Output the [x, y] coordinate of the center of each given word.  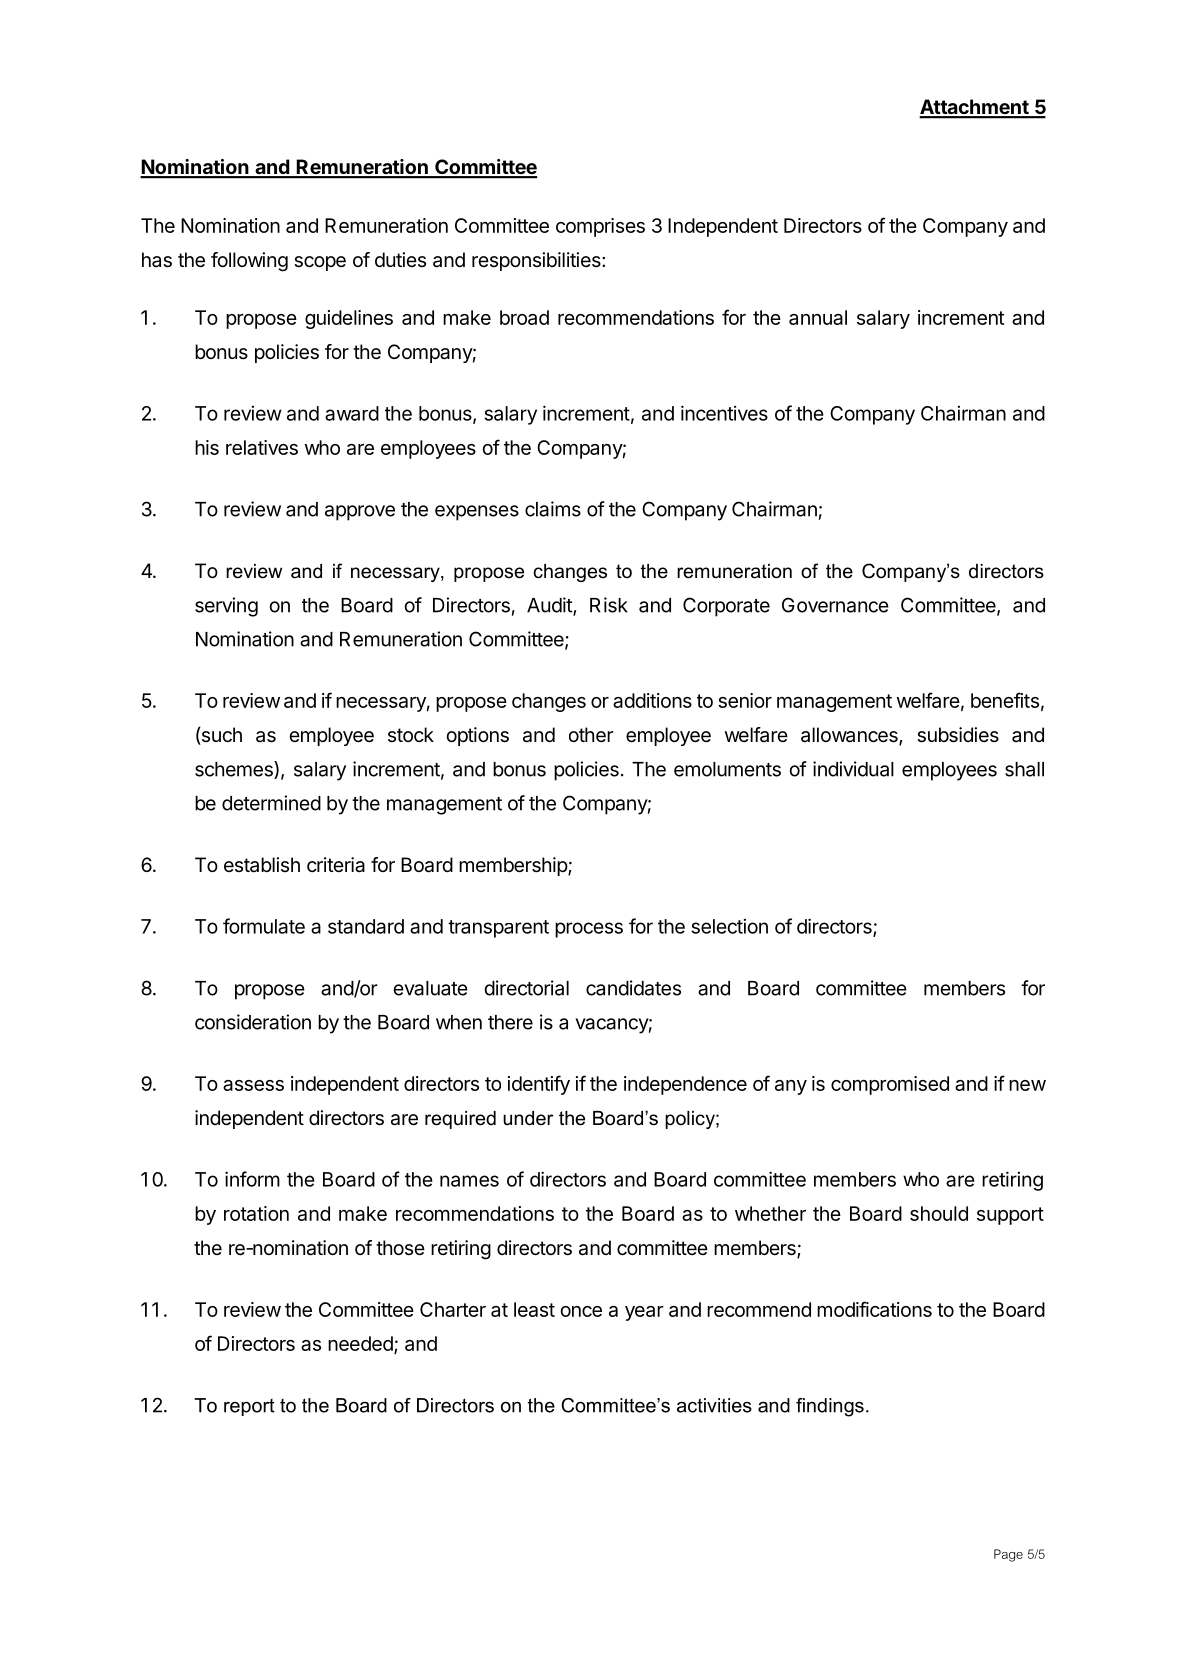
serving [226, 607]
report [249, 1407]
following [249, 262]
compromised [890, 1085]
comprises [600, 227]
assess [253, 1085]
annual [818, 317]
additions [652, 700]
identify [539, 1085]
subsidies [958, 735]
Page [1008, 1555]
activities [714, 1405]
